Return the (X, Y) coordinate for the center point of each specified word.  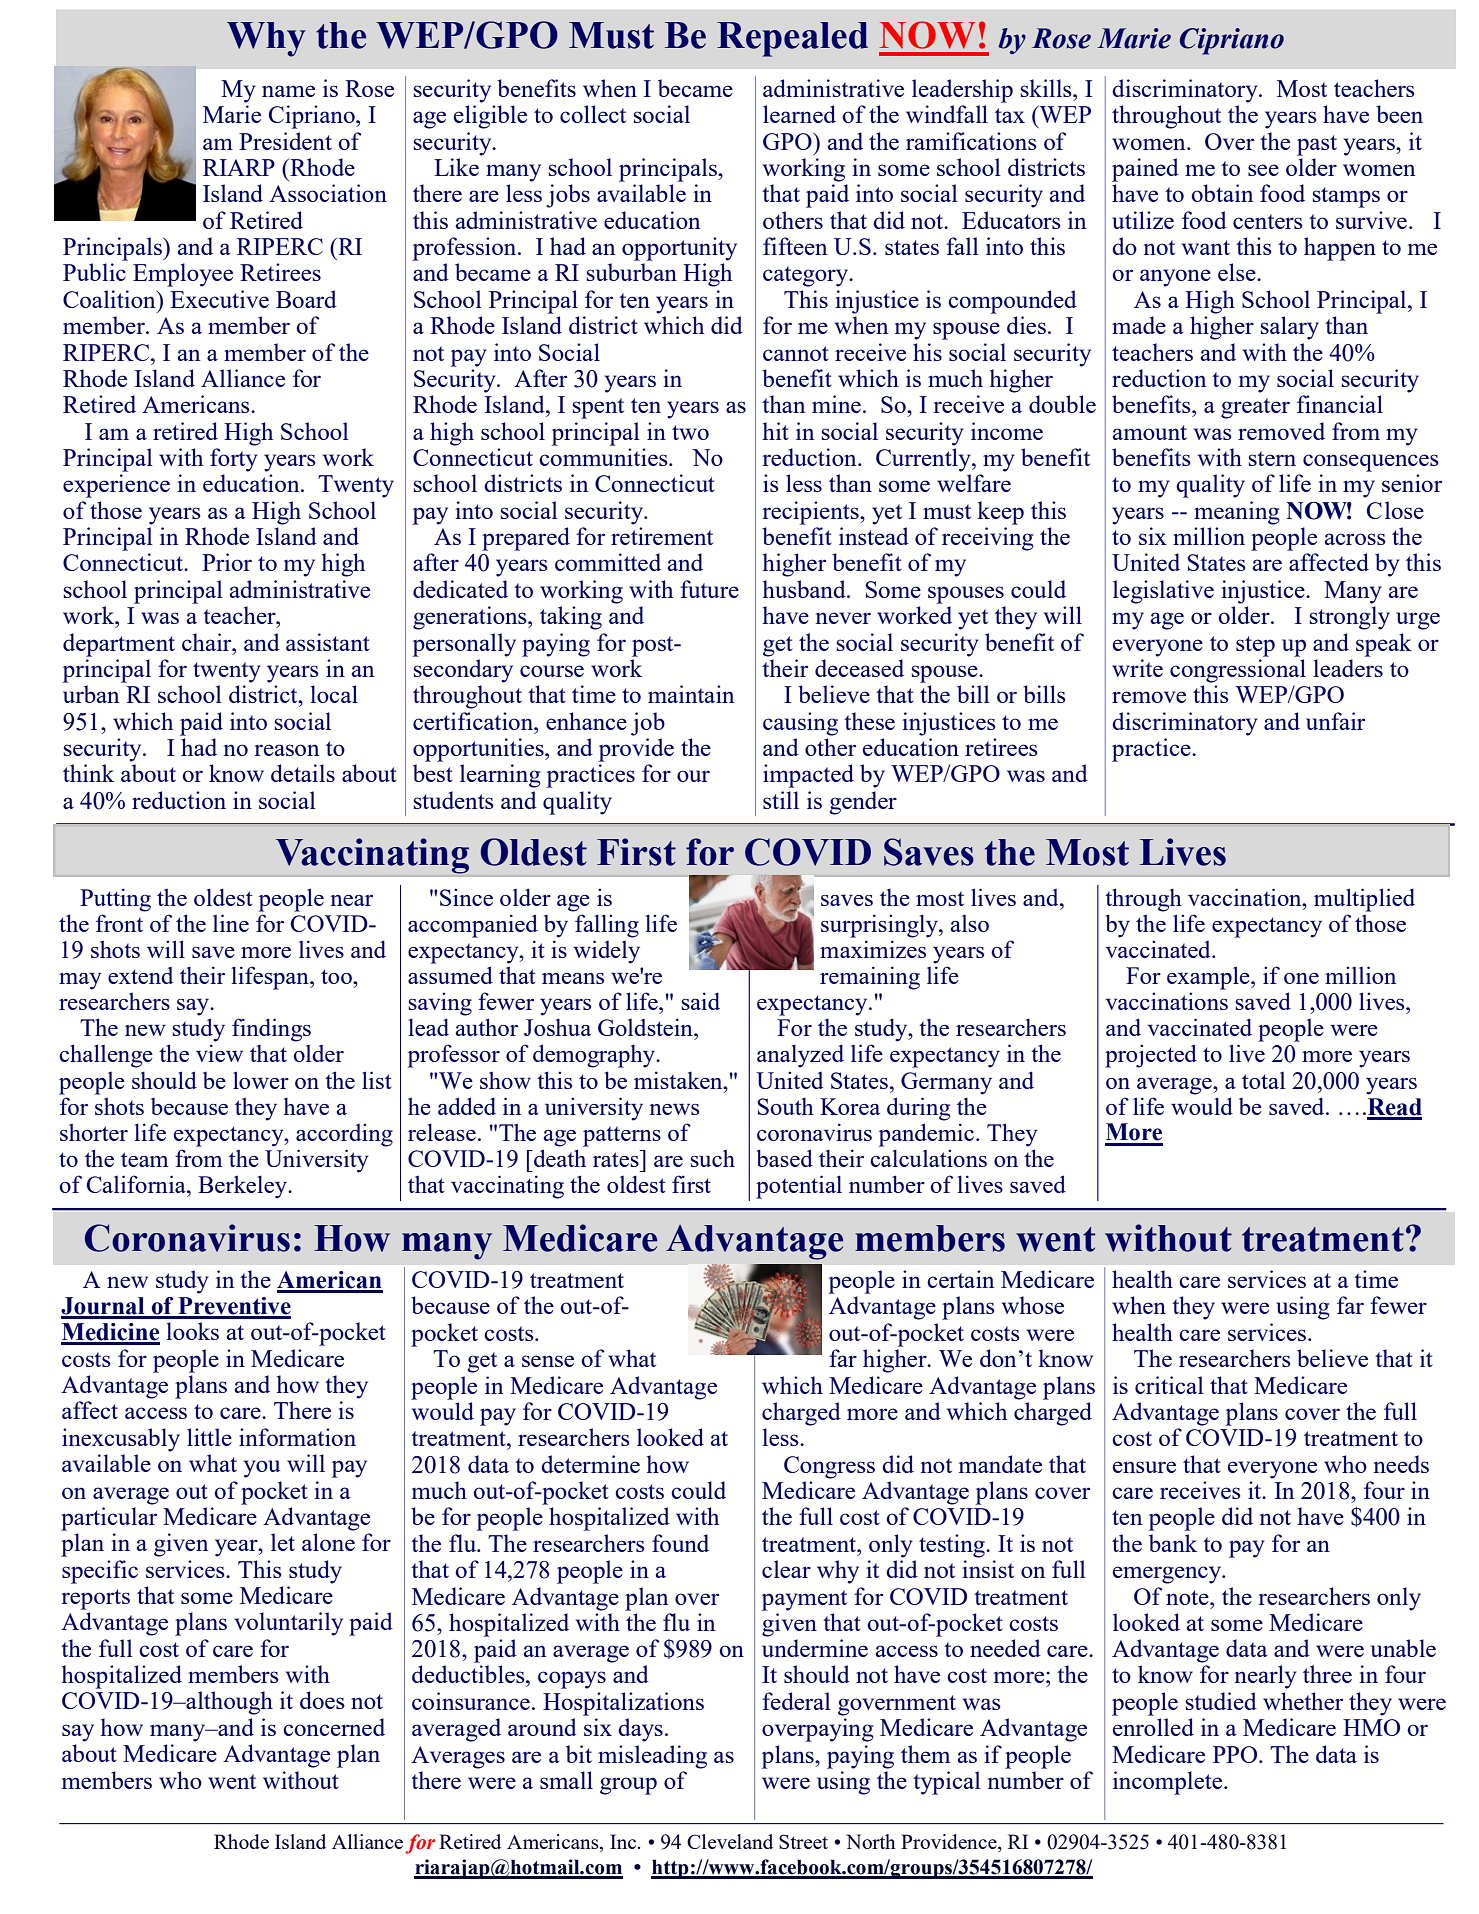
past (1317, 145)
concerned (334, 1727)
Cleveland (730, 1841)
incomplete (1169, 1783)
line (231, 923)
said (701, 1001)
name (288, 91)
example (1209, 978)
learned (799, 114)
